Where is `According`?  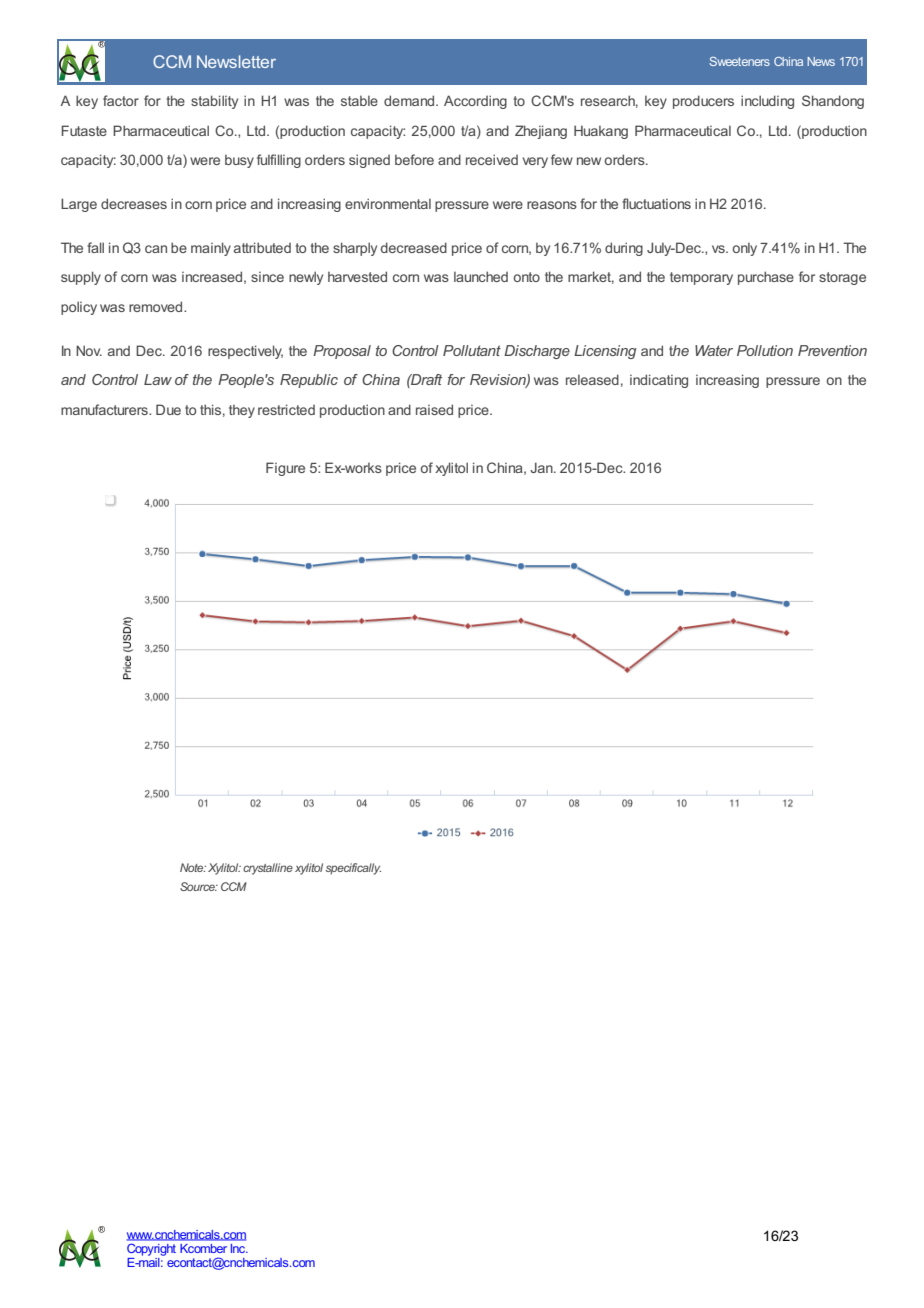
According is located at coordinates (475, 102).
